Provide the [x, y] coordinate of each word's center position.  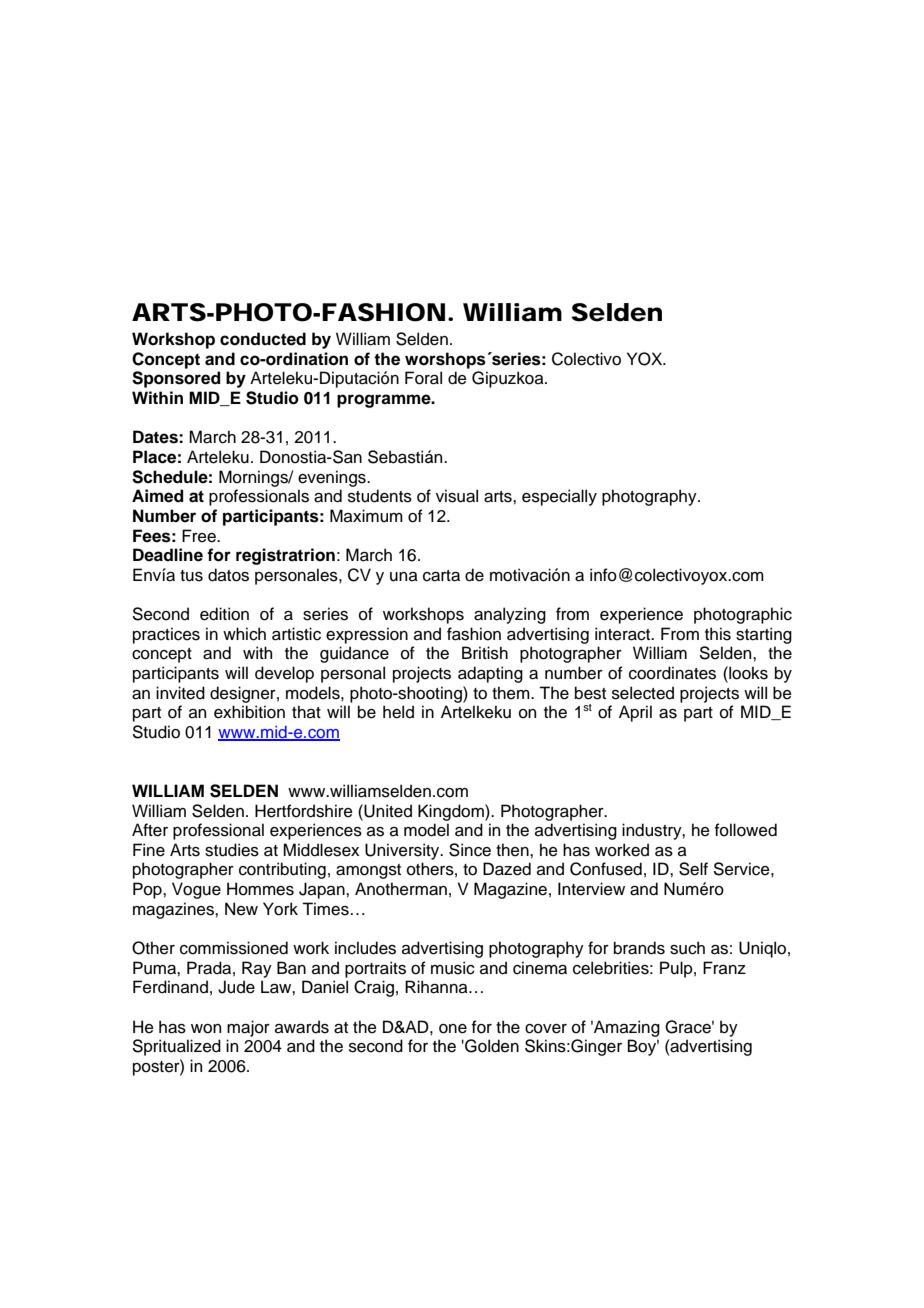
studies [232, 850]
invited [180, 693]
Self [693, 869]
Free [200, 536]
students [380, 496]
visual [457, 496]
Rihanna [437, 987]
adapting [490, 674]
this [718, 634]
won [206, 1029]
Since [470, 850]
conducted [263, 339]
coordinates [672, 673]
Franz [724, 968]
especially [559, 497]
